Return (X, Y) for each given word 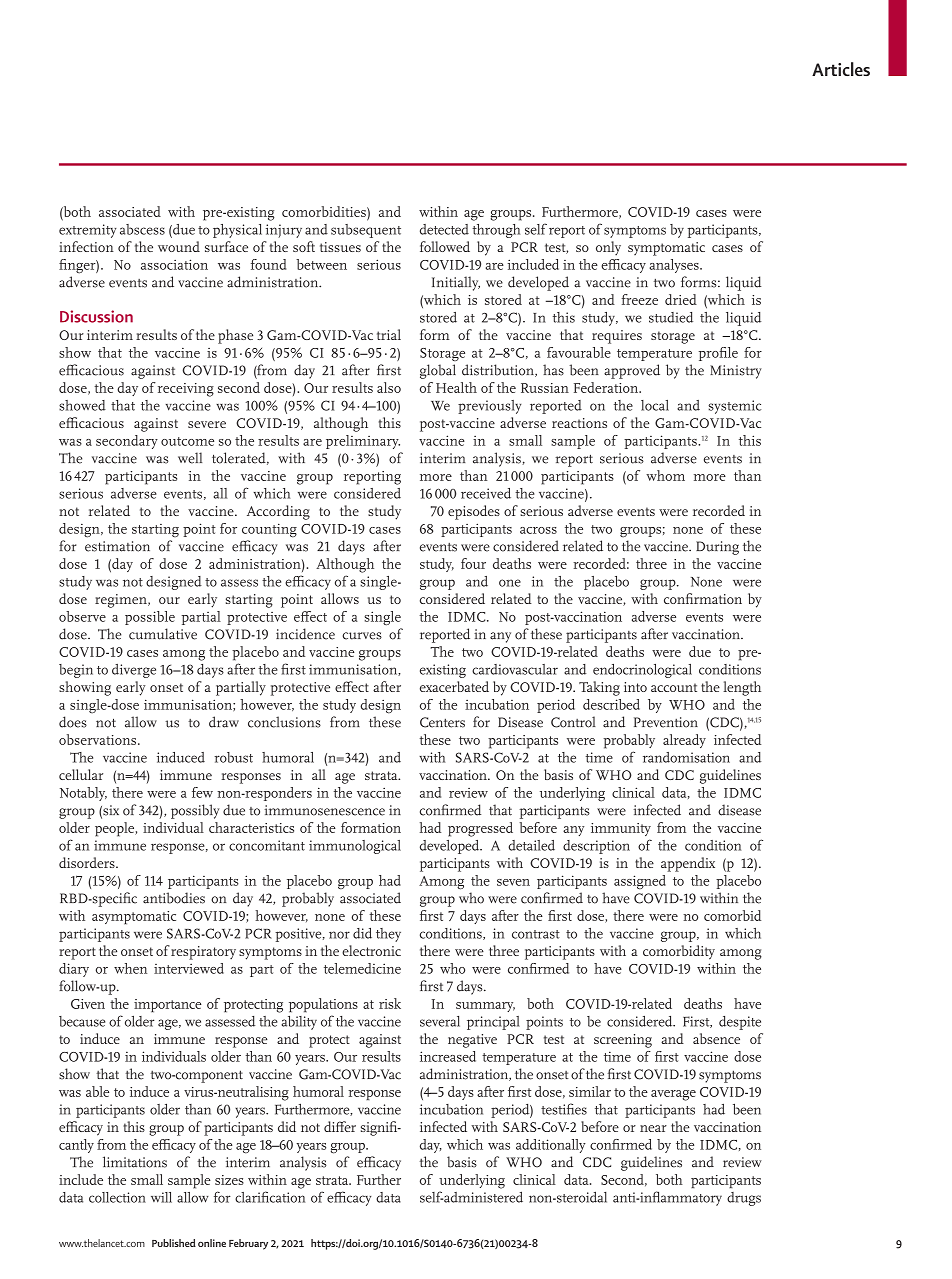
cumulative (163, 634)
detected (444, 229)
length (742, 688)
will (161, 1197)
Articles (841, 69)
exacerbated (454, 686)
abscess (142, 229)
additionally (551, 1146)
